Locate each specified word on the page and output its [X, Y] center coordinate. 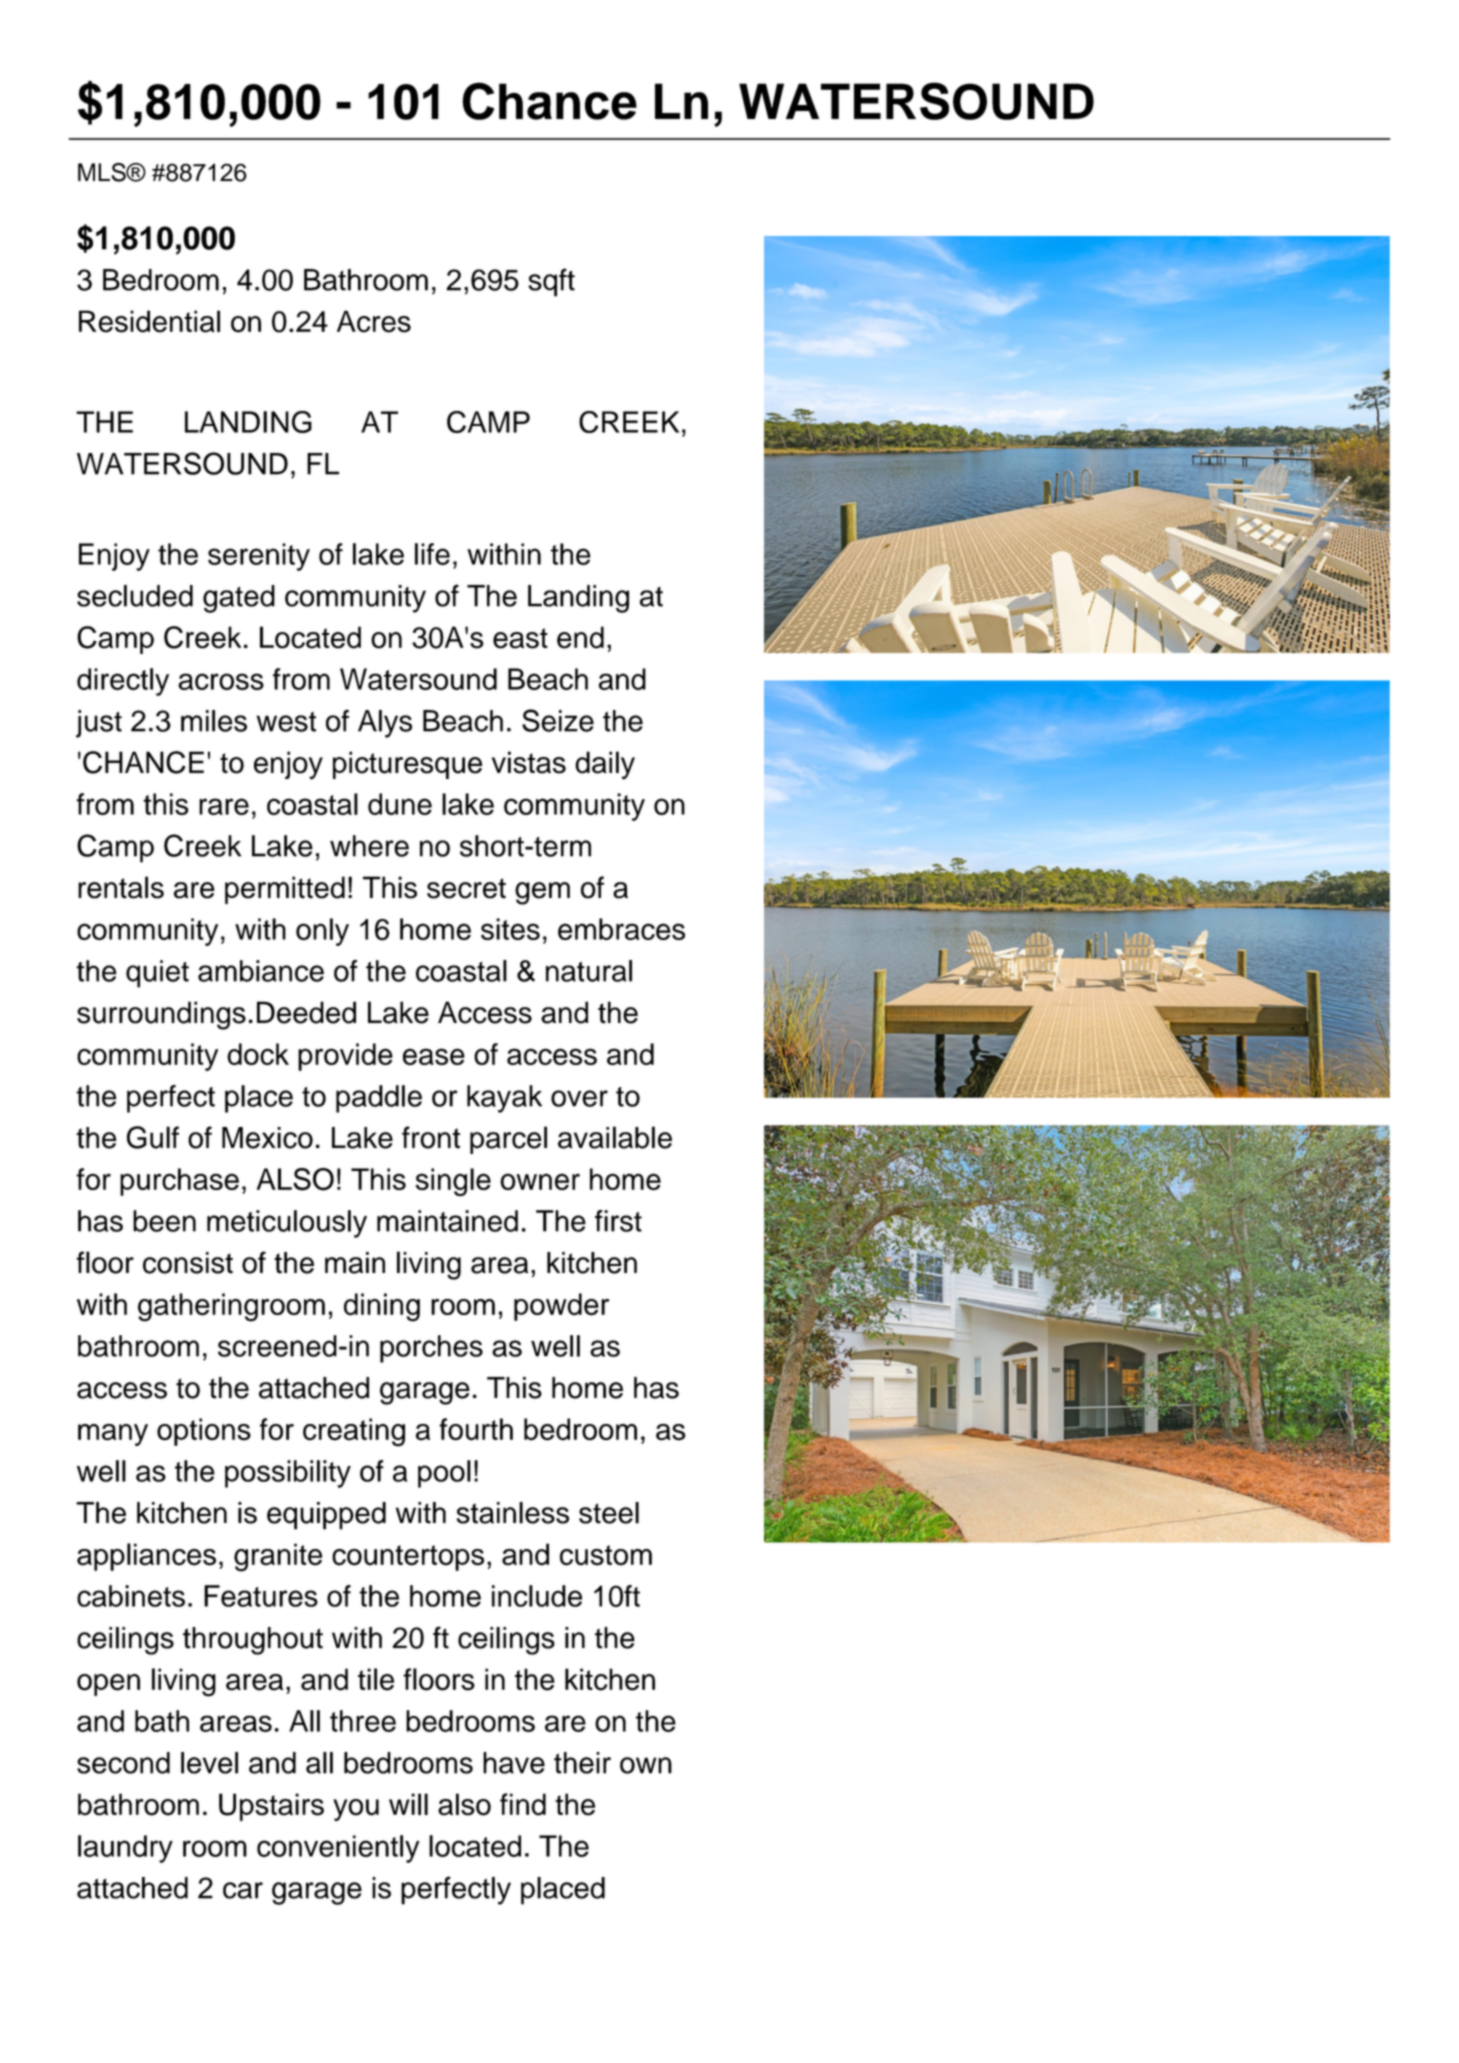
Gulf [153, 1137]
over [579, 1098]
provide [345, 1057]
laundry [125, 1849]
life [432, 554]
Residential [149, 321]
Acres [374, 321]
